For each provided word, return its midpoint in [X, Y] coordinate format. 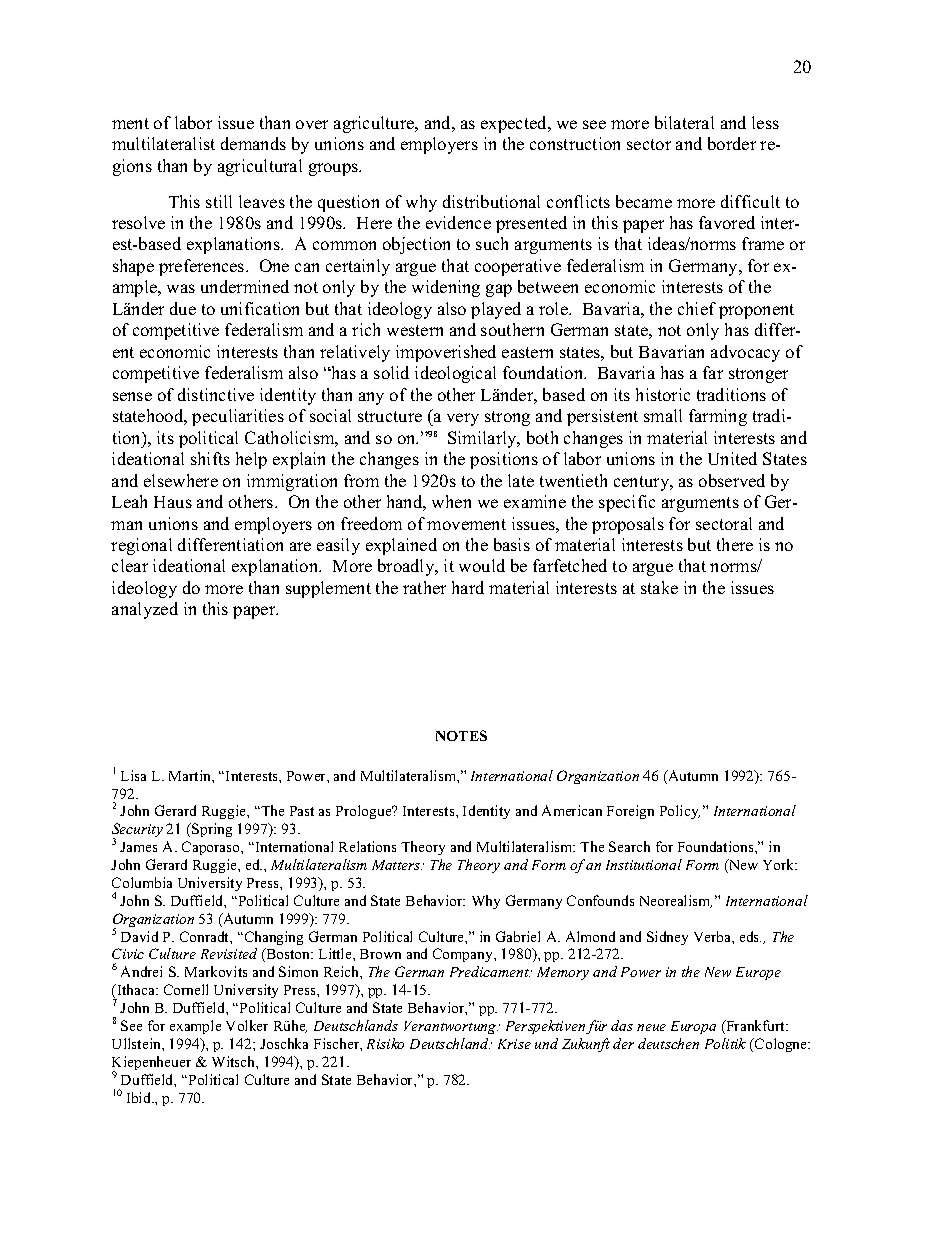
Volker [247, 1025]
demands [253, 143]
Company [464, 955]
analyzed [145, 610]
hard [468, 587]
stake [659, 587]
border [732, 143]
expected [515, 124]
